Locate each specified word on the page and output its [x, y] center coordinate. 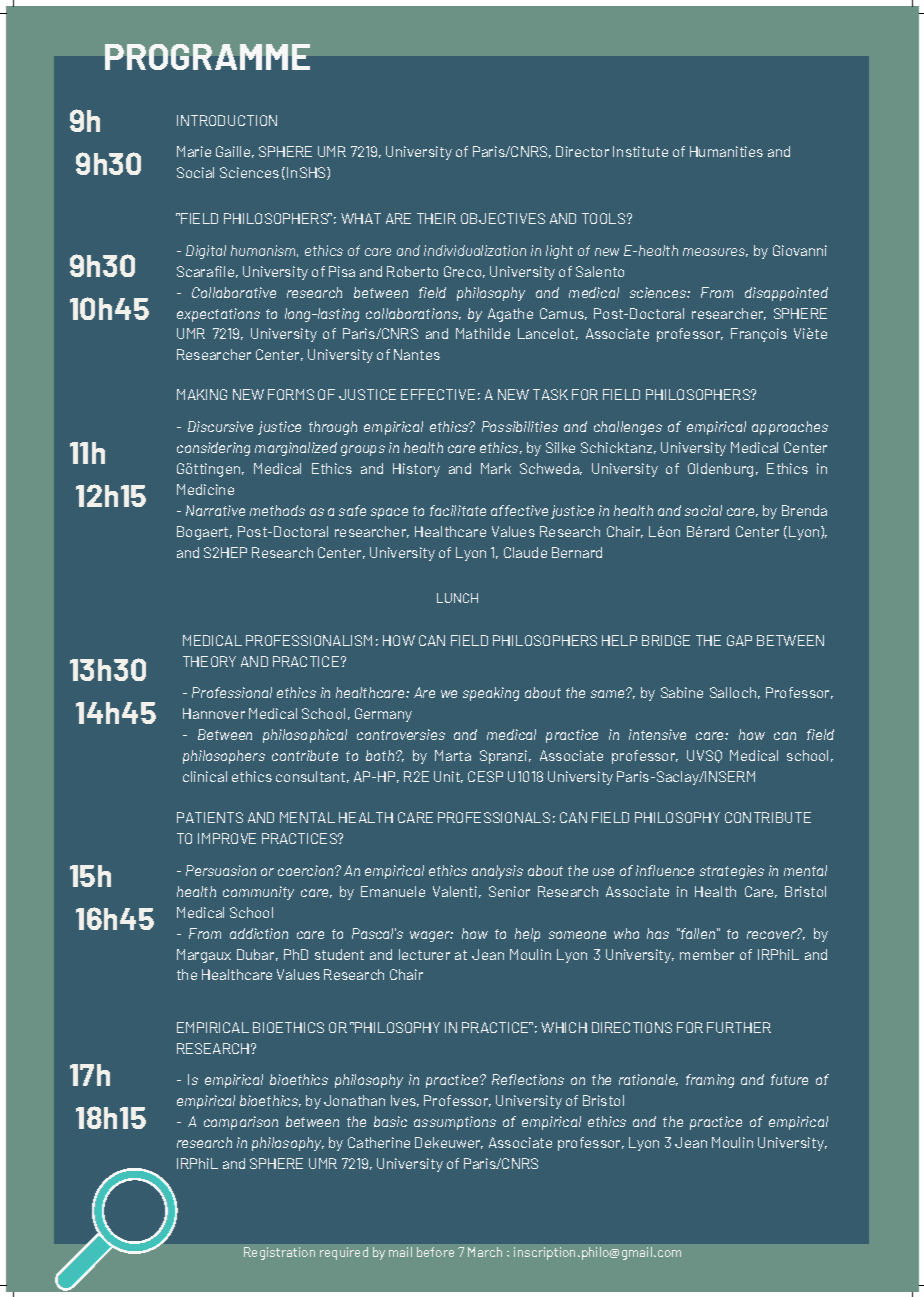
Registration [279, 1253]
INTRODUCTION [227, 120]
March [485, 1252]
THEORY [209, 661]
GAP [739, 640]
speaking [491, 694]
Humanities [726, 151]
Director [582, 151]
